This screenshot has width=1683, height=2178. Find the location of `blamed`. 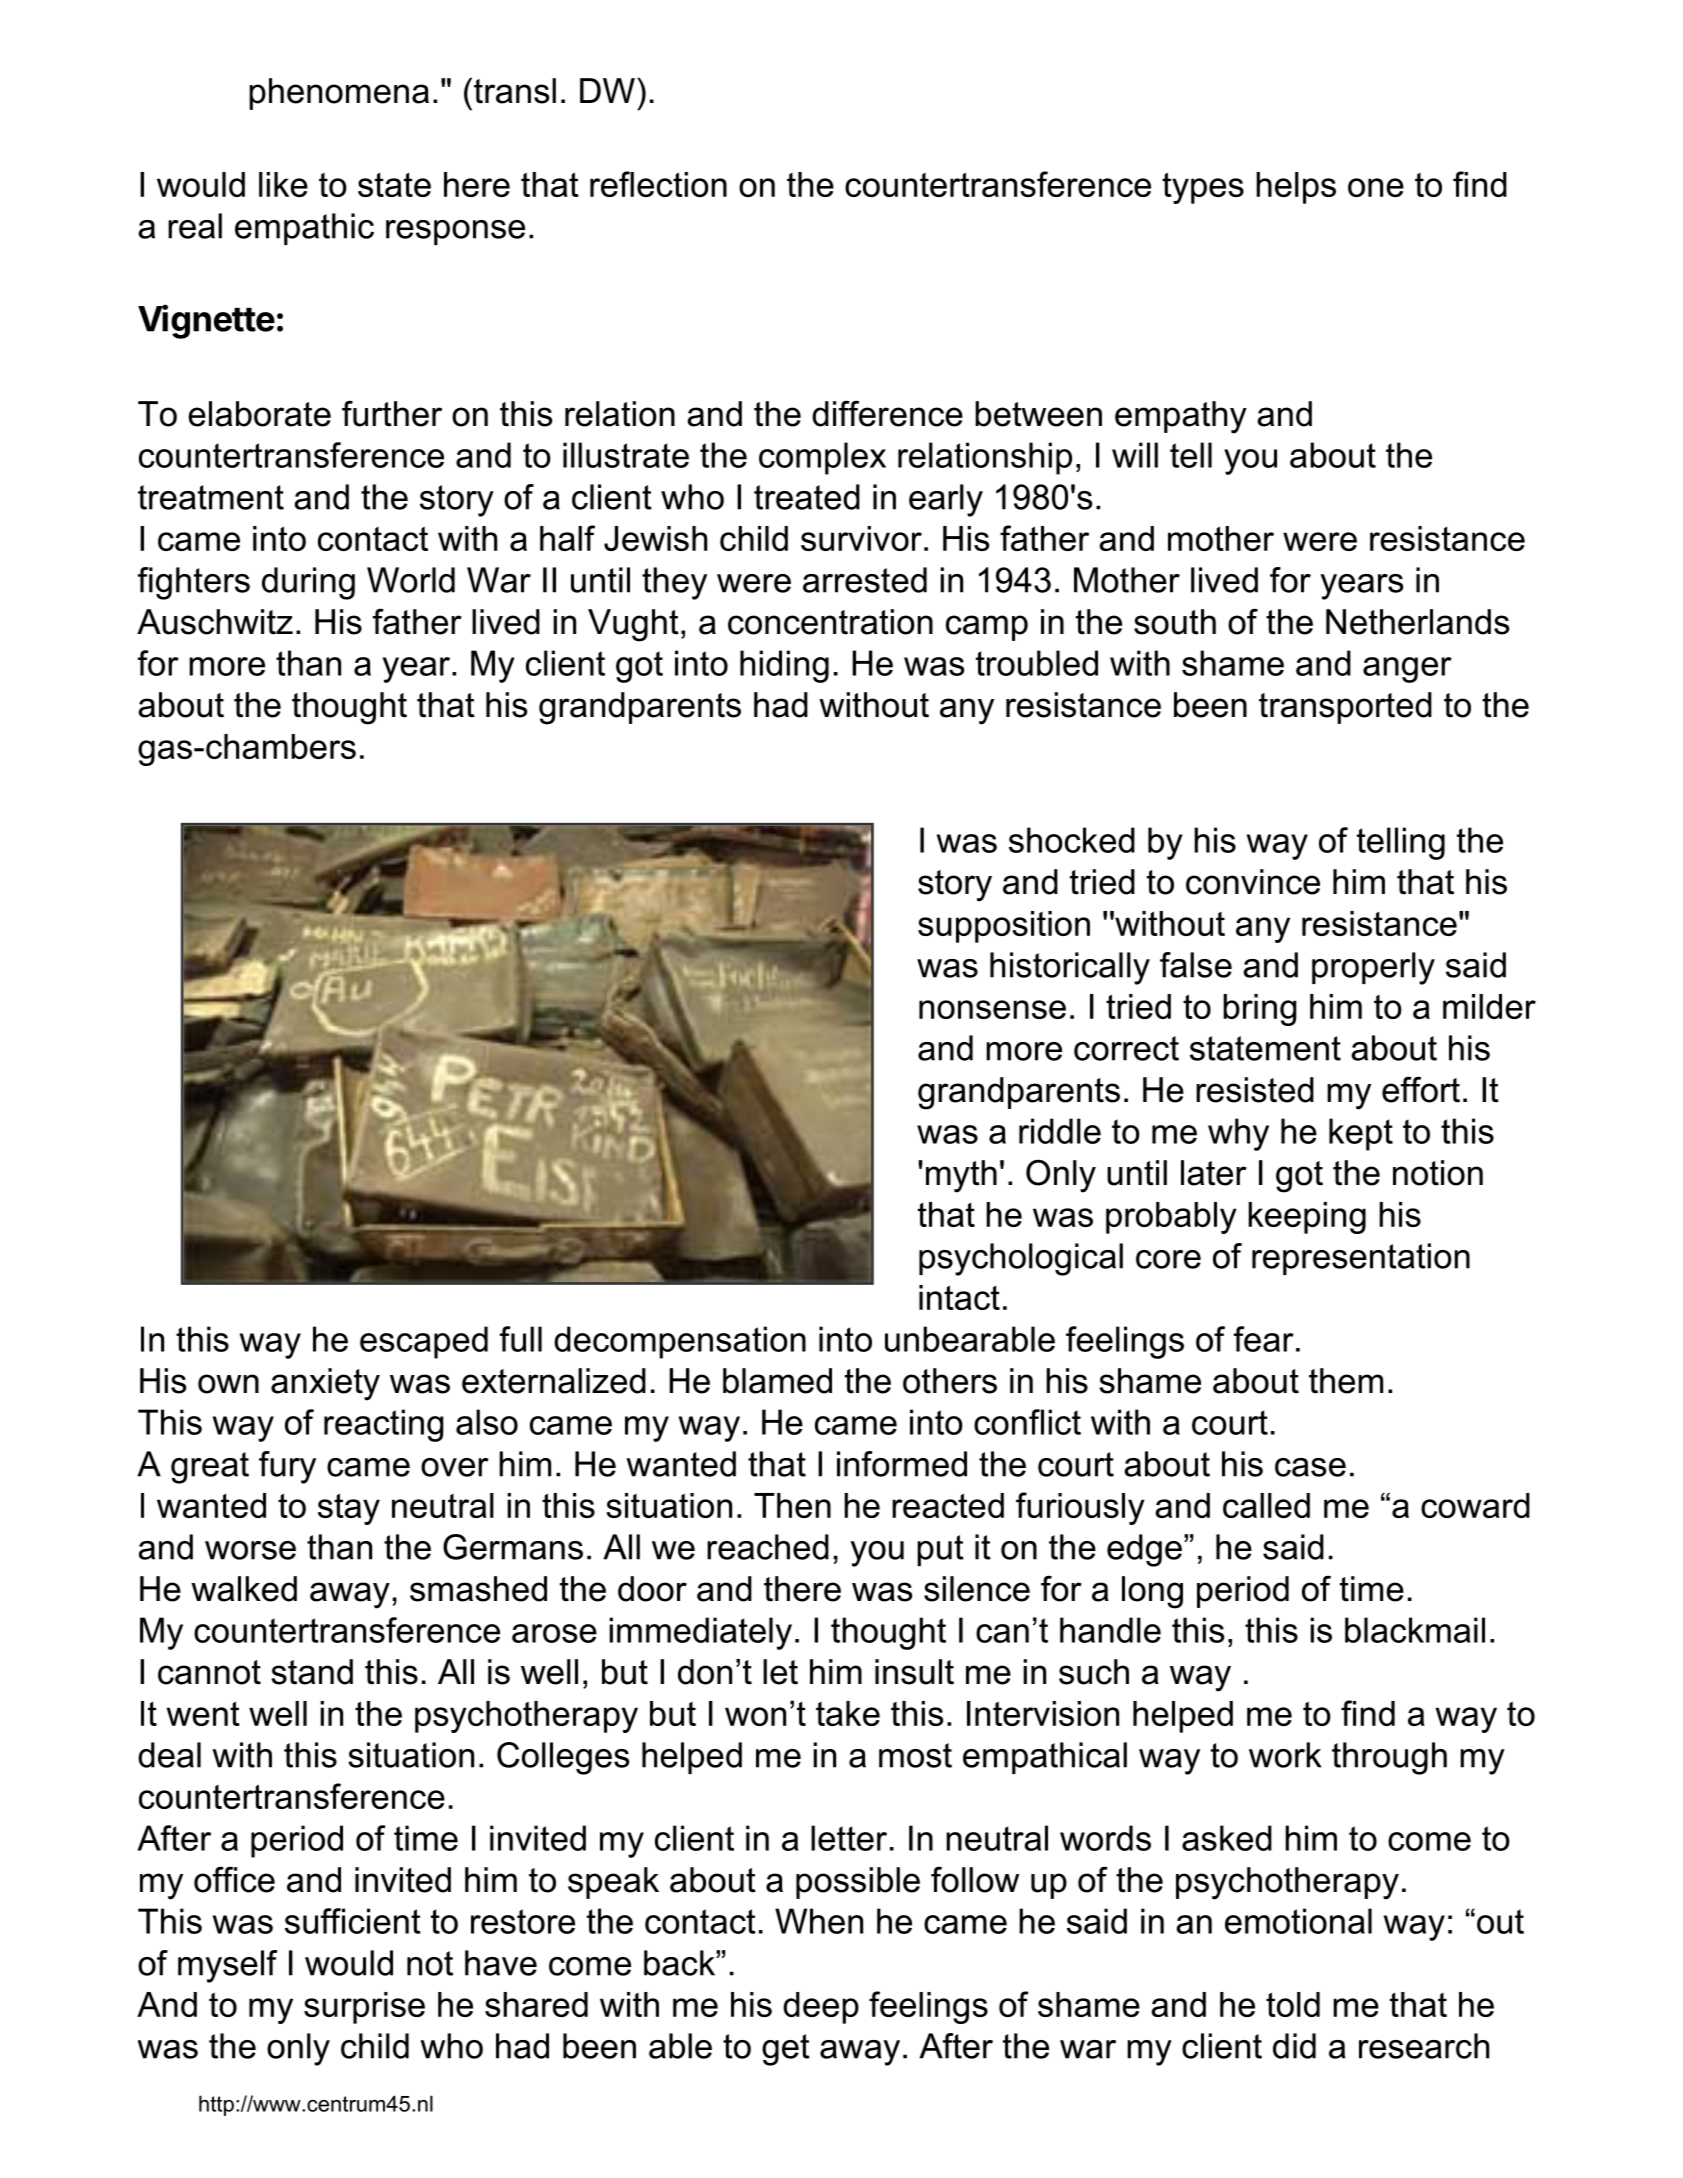

blamed is located at coordinates (777, 1381).
